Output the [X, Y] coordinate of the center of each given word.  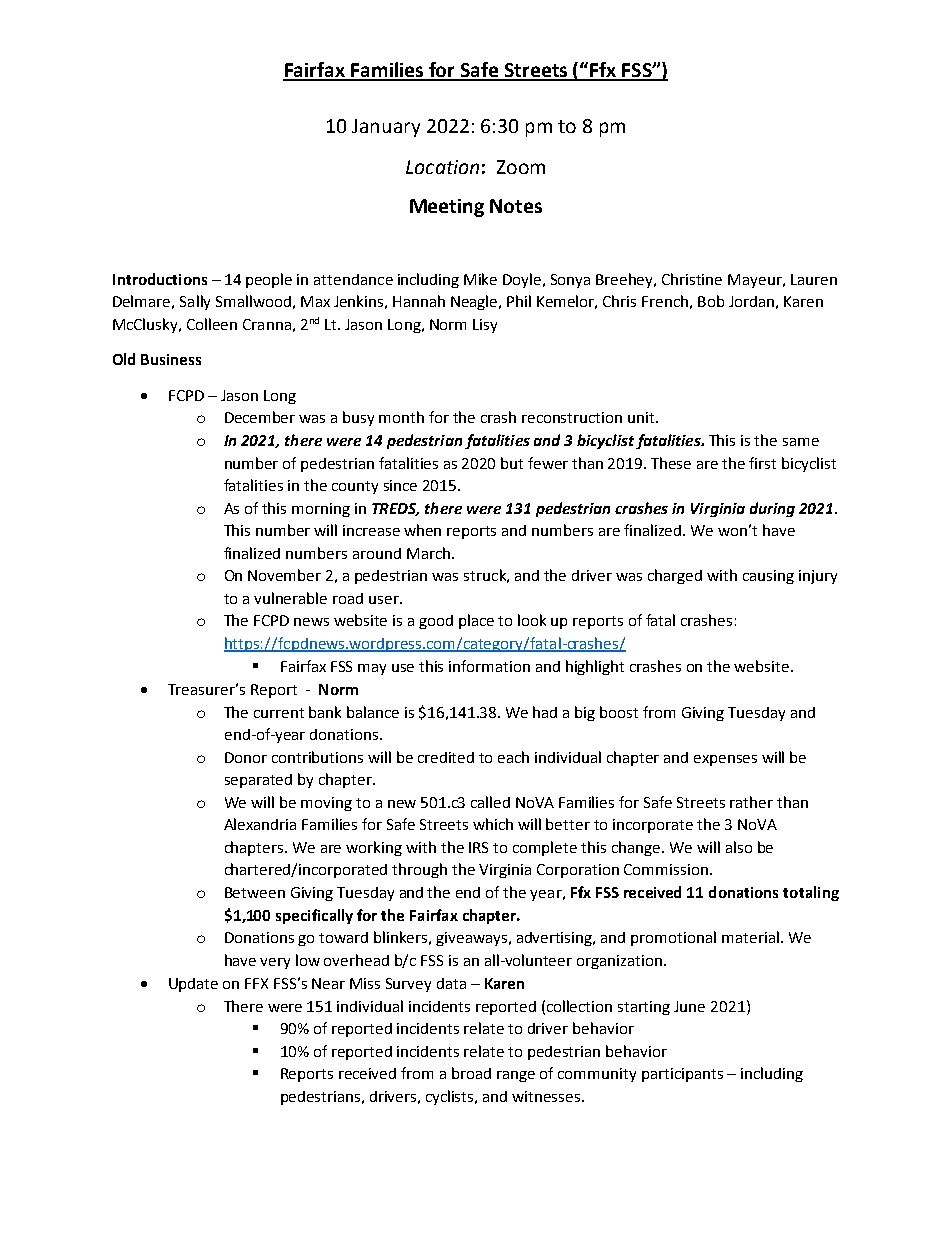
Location [442, 167]
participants [682, 1075]
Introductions [160, 279]
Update [193, 985]
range [516, 1076]
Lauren [814, 279]
